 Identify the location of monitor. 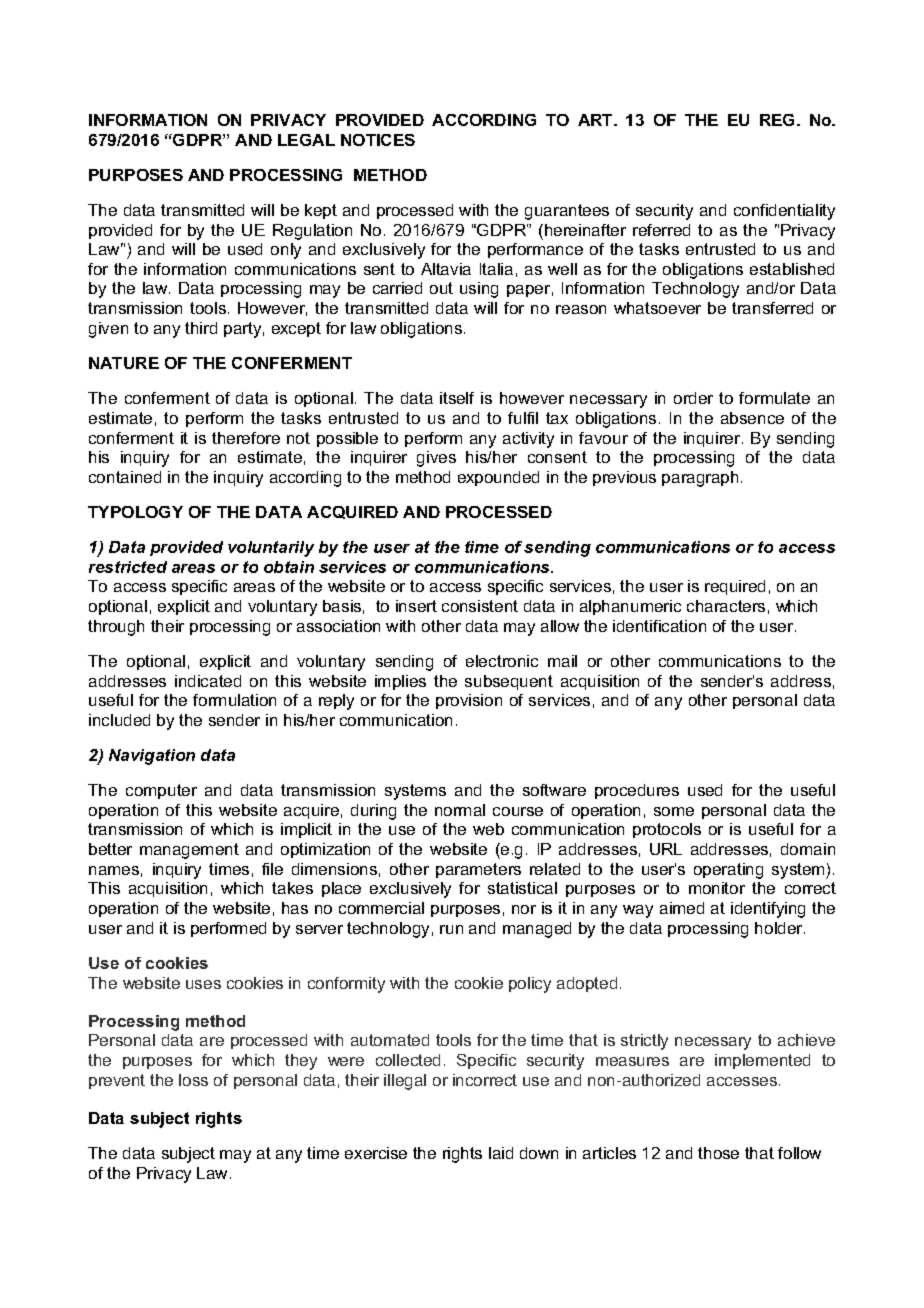
(717, 888).
